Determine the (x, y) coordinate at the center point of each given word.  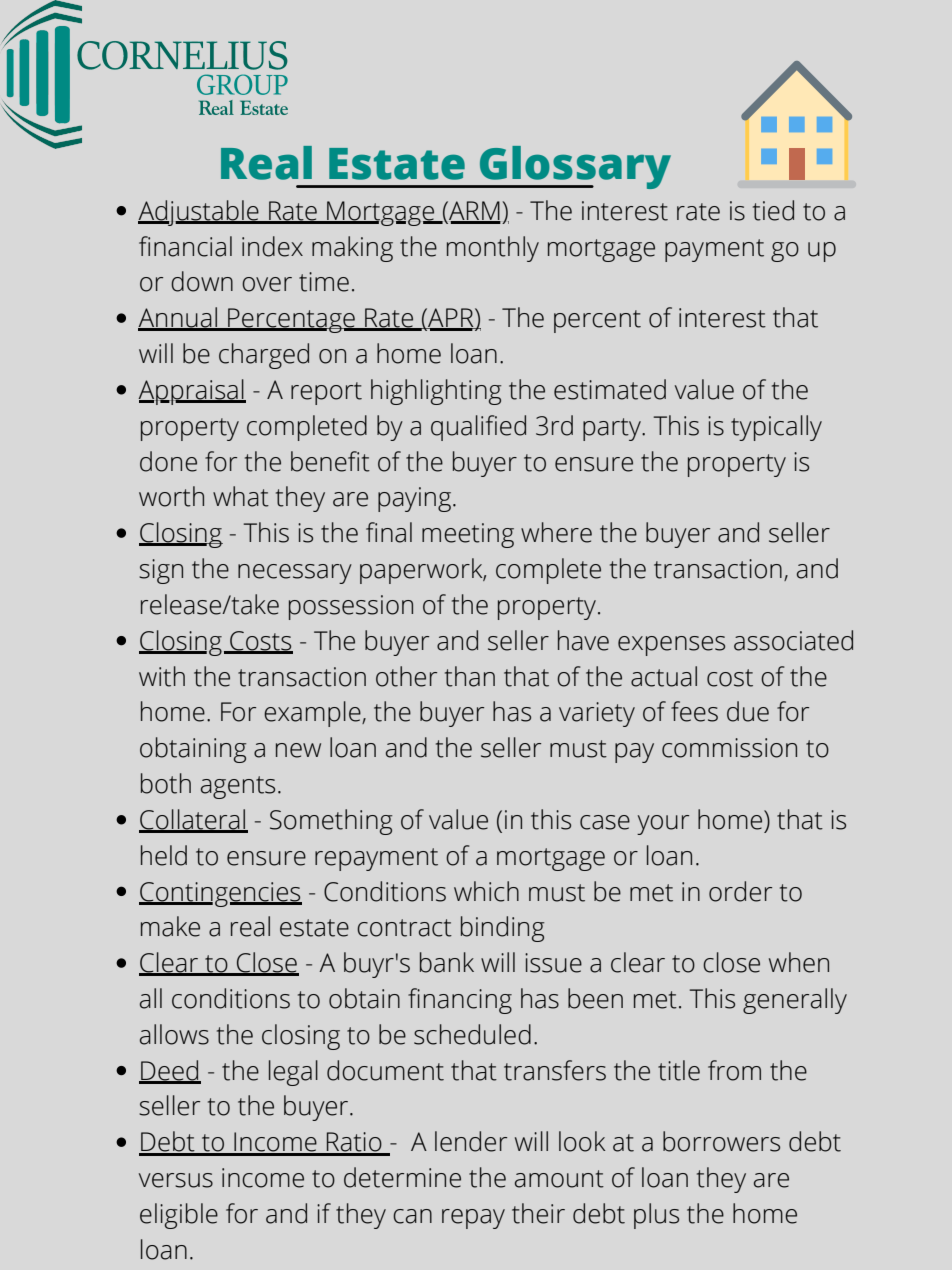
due (748, 711)
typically (776, 428)
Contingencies (220, 894)
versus (176, 1180)
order (740, 891)
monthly (493, 249)
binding (502, 929)
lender (471, 1141)
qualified (478, 428)
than (470, 676)
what (241, 496)
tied (773, 210)
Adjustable (199, 213)
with (162, 676)
